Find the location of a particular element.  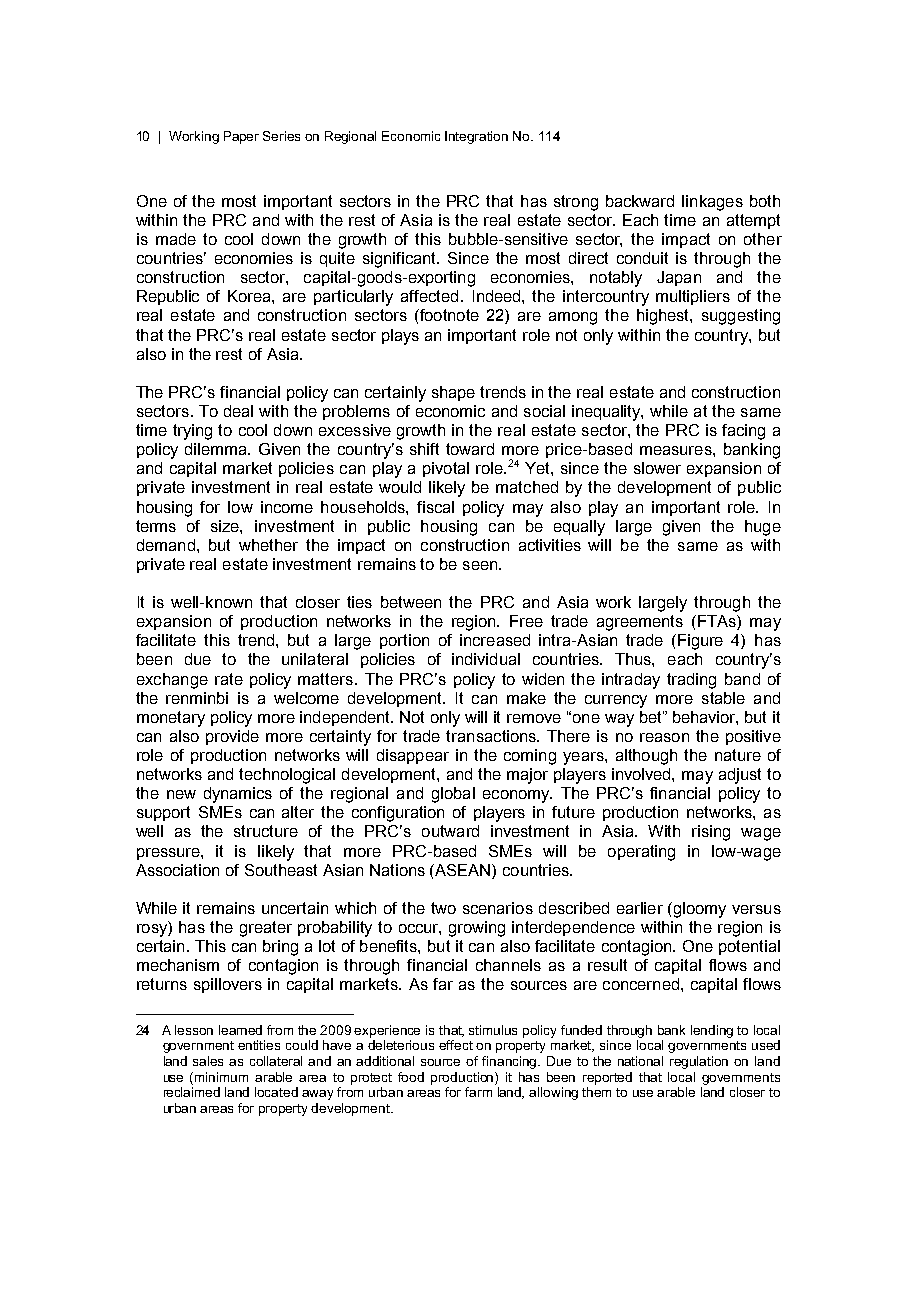

Integration is located at coordinates (476, 137).
